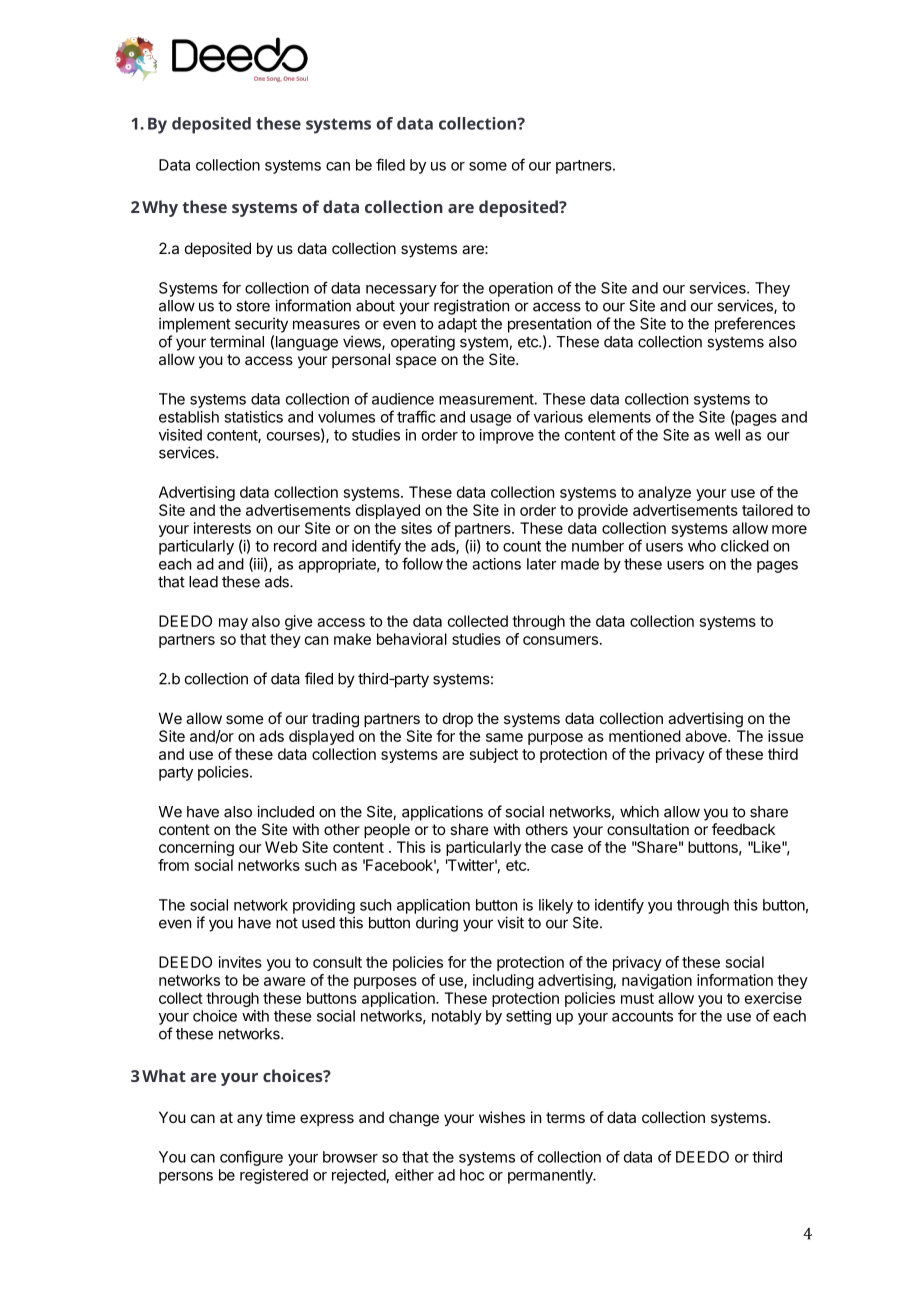 The image size is (924, 1308). I want to click on store, so click(253, 306).
